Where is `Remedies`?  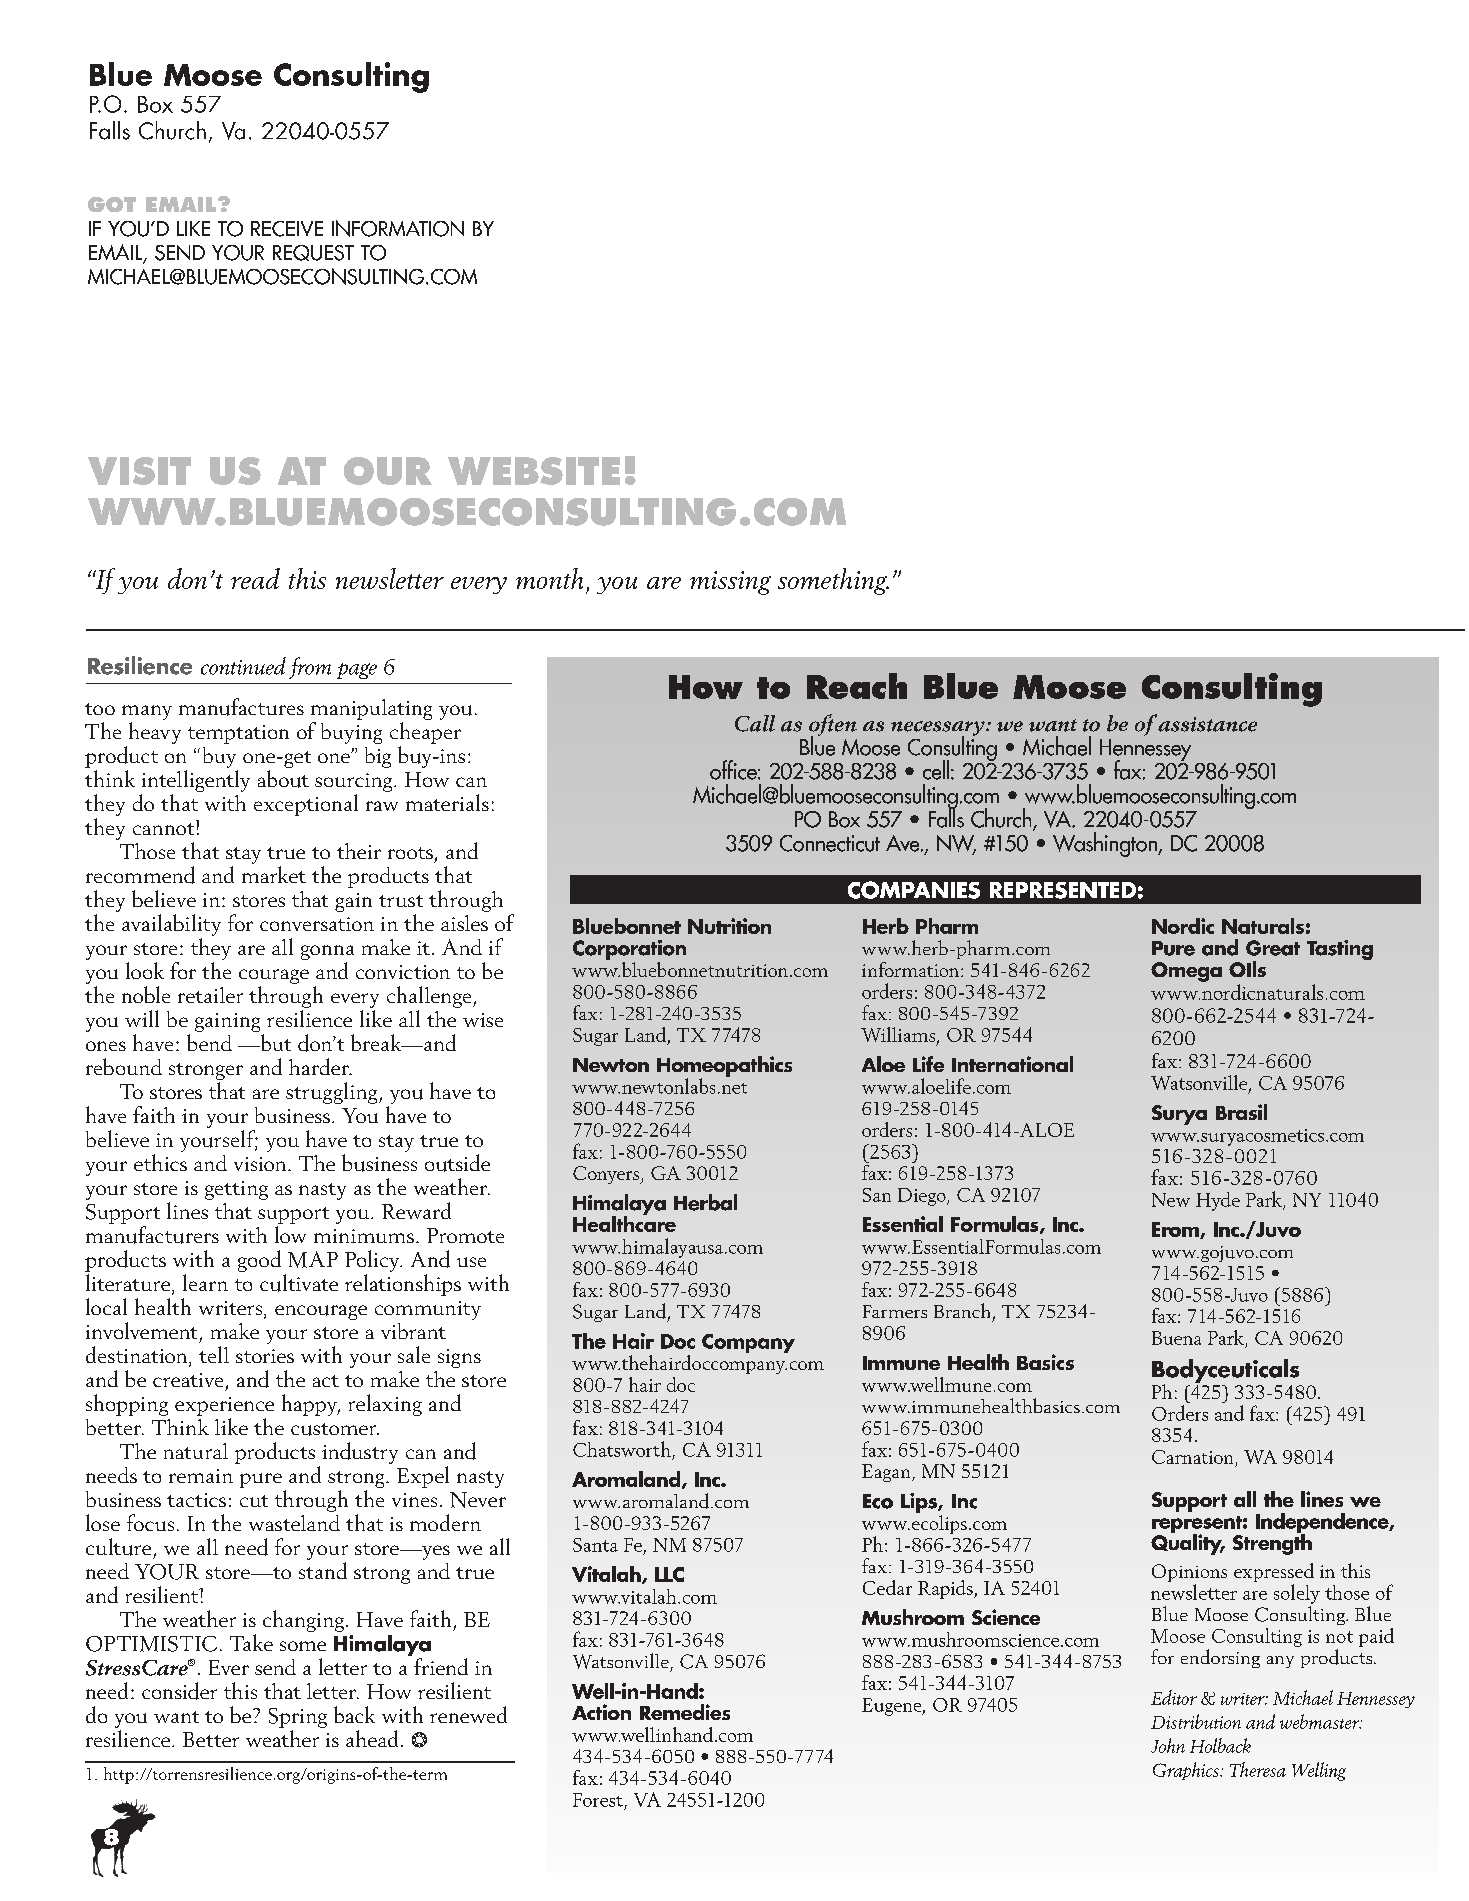 Remedies is located at coordinates (685, 1712).
